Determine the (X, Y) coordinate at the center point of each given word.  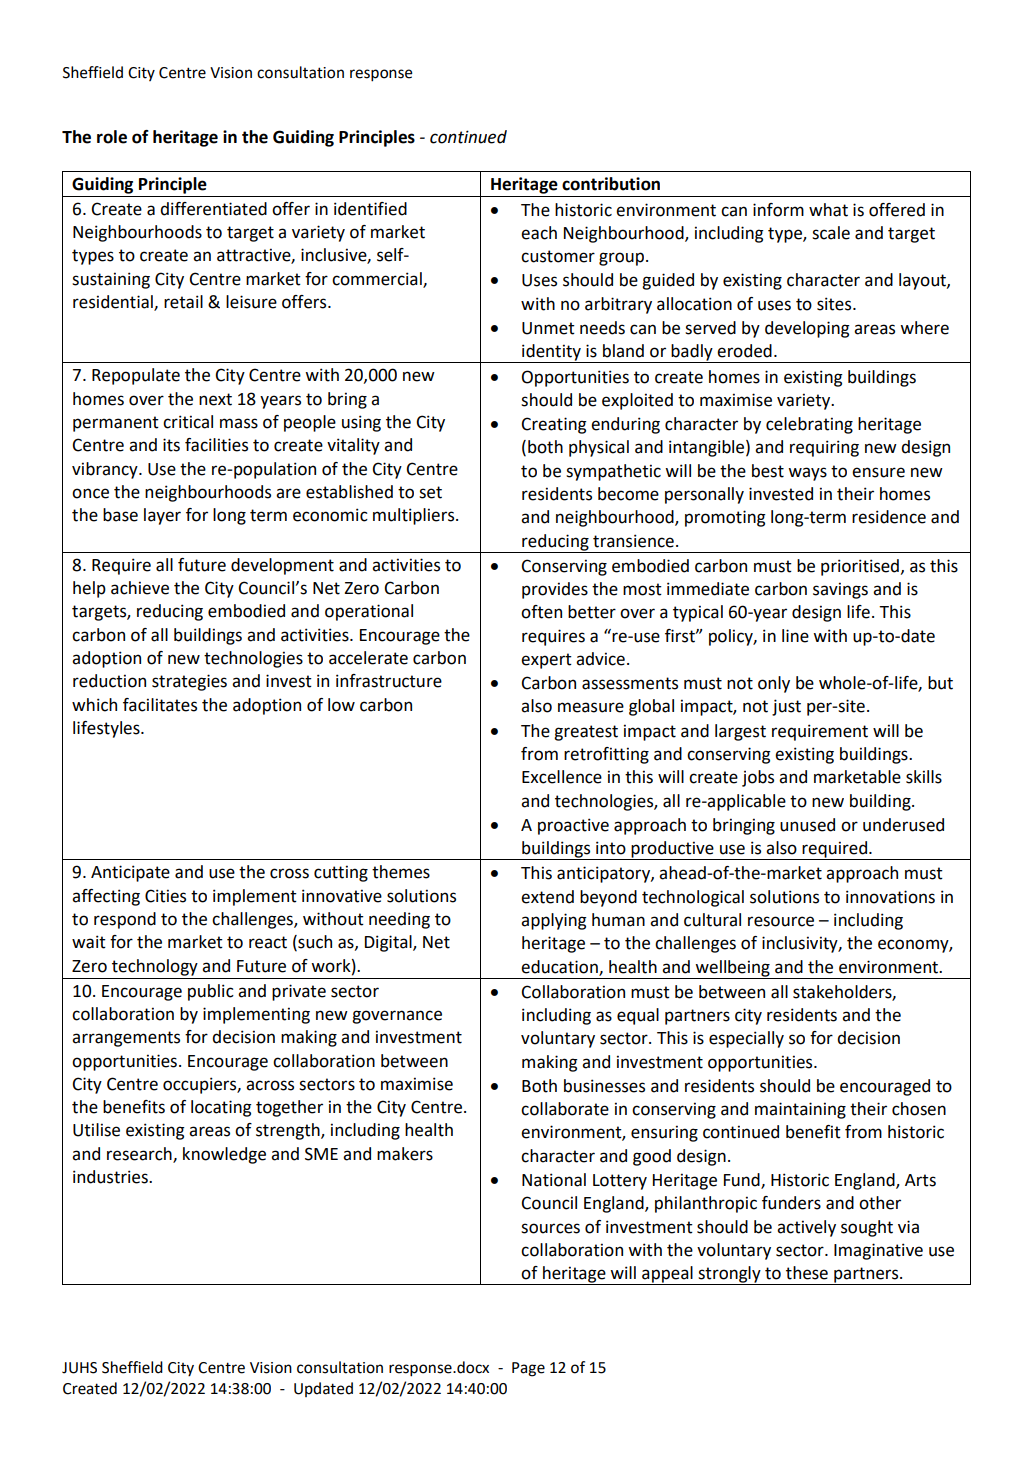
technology (155, 967)
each (539, 233)
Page (528, 1369)
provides (555, 590)
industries (111, 1177)
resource (781, 921)
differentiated (213, 209)
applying (554, 921)
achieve (140, 588)
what (828, 210)
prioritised (860, 567)
